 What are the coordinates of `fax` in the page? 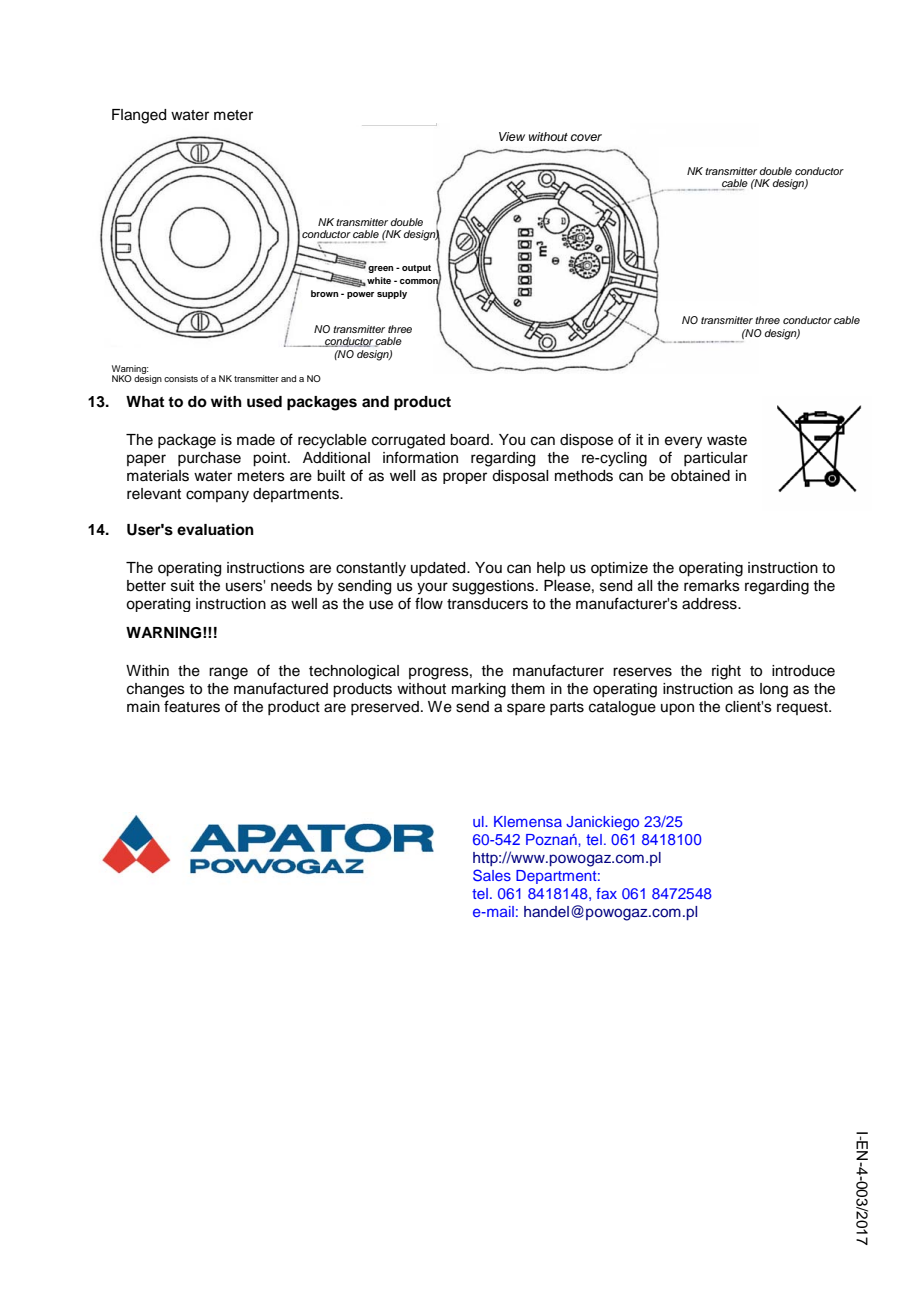 It's located at (606, 893).
